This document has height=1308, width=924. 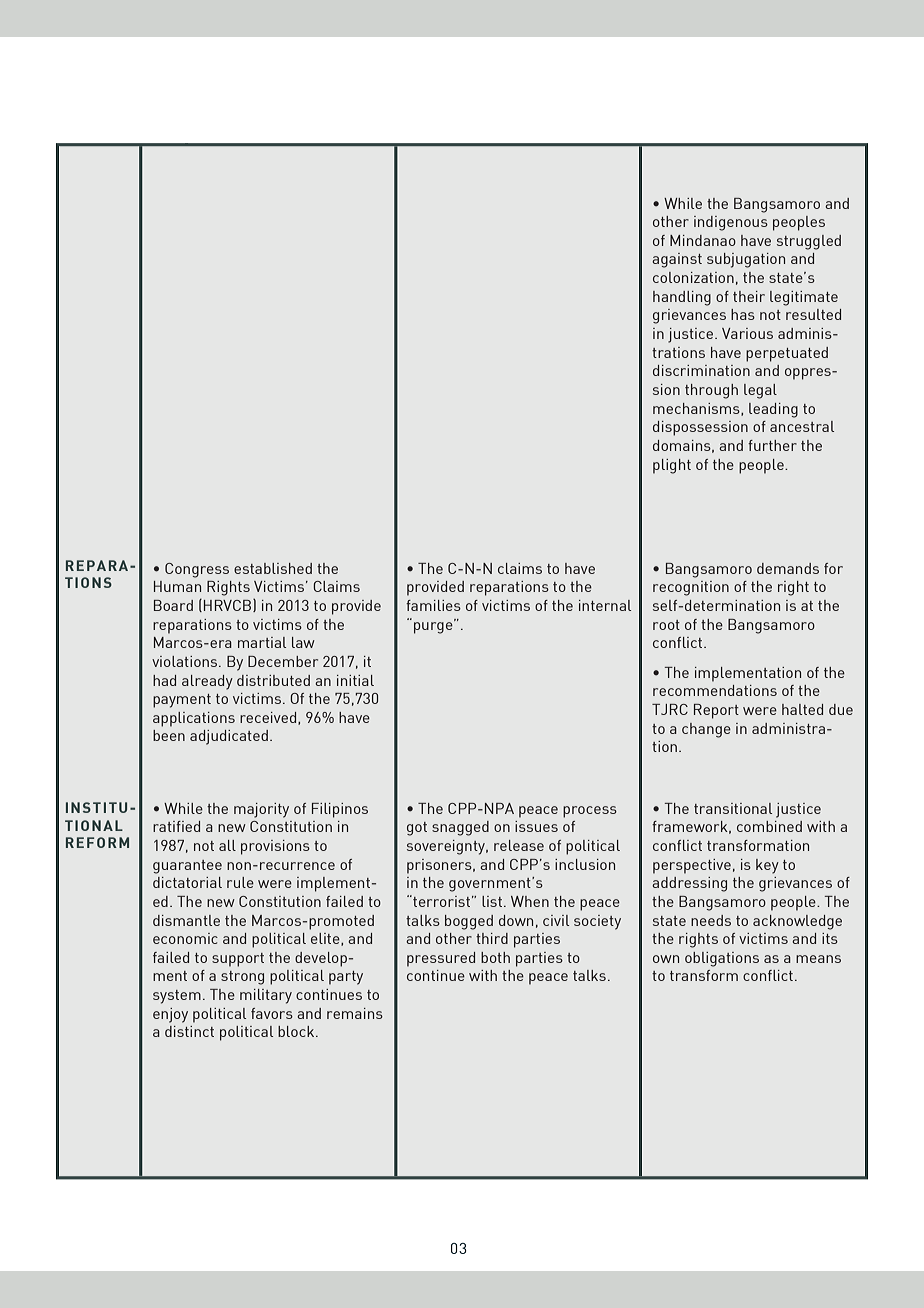 What do you see at coordinates (261, 810) in the document?
I see `majority` at bounding box center [261, 810].
